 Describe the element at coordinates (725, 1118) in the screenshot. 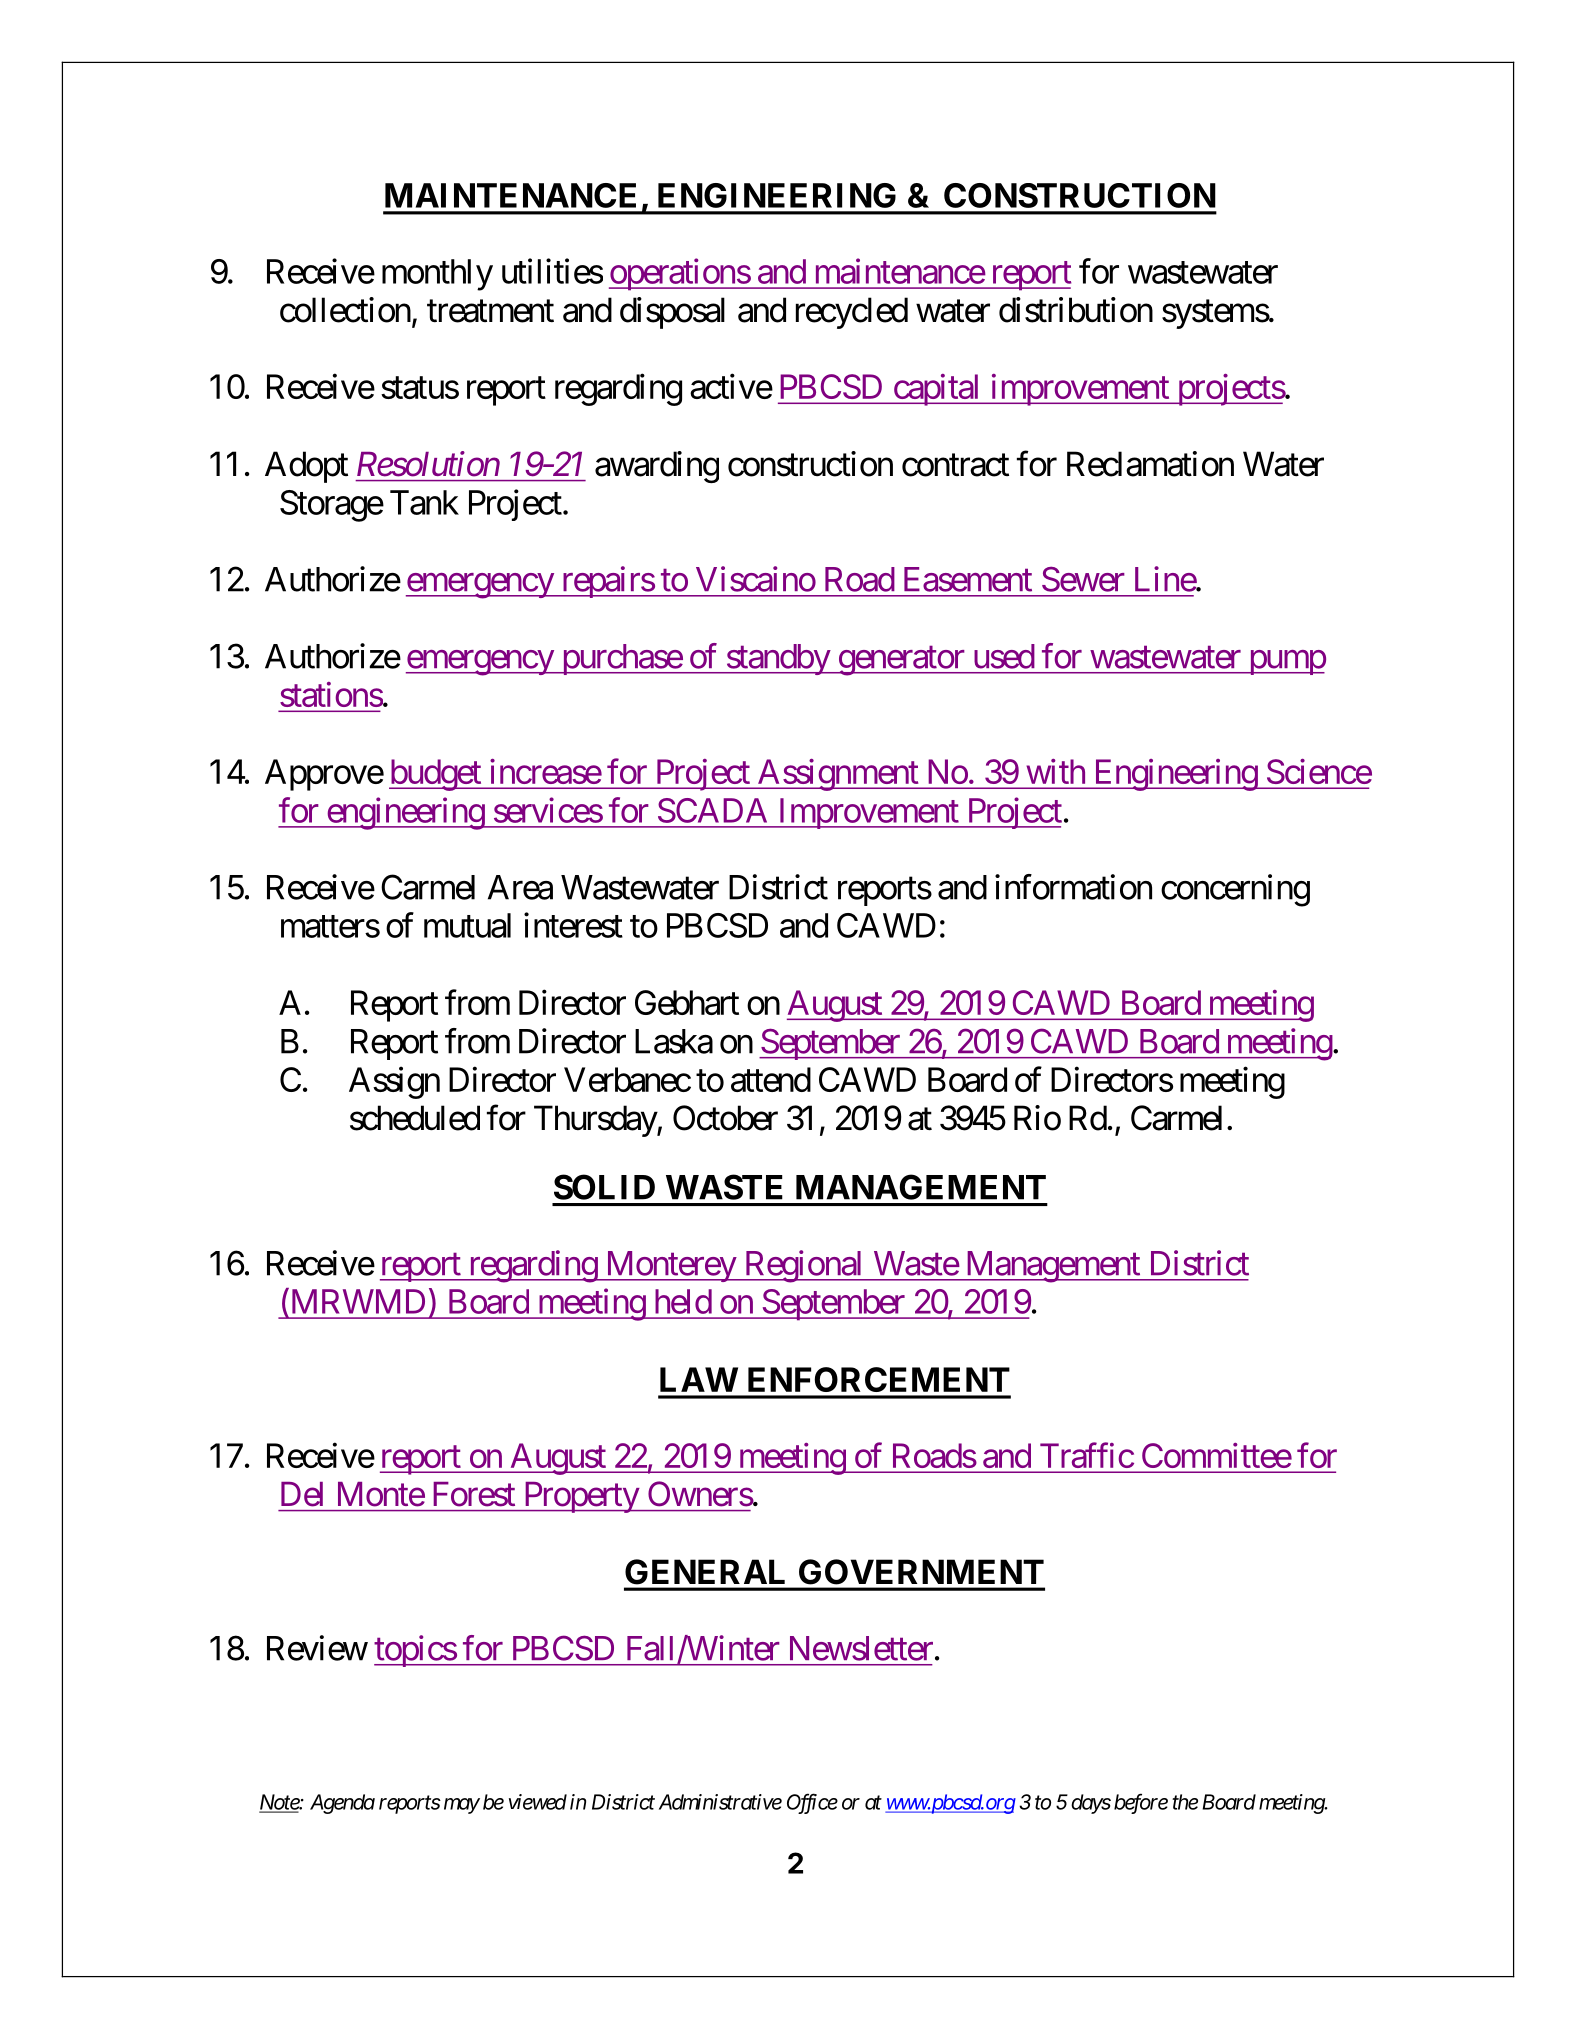

I see `October` at that location.
